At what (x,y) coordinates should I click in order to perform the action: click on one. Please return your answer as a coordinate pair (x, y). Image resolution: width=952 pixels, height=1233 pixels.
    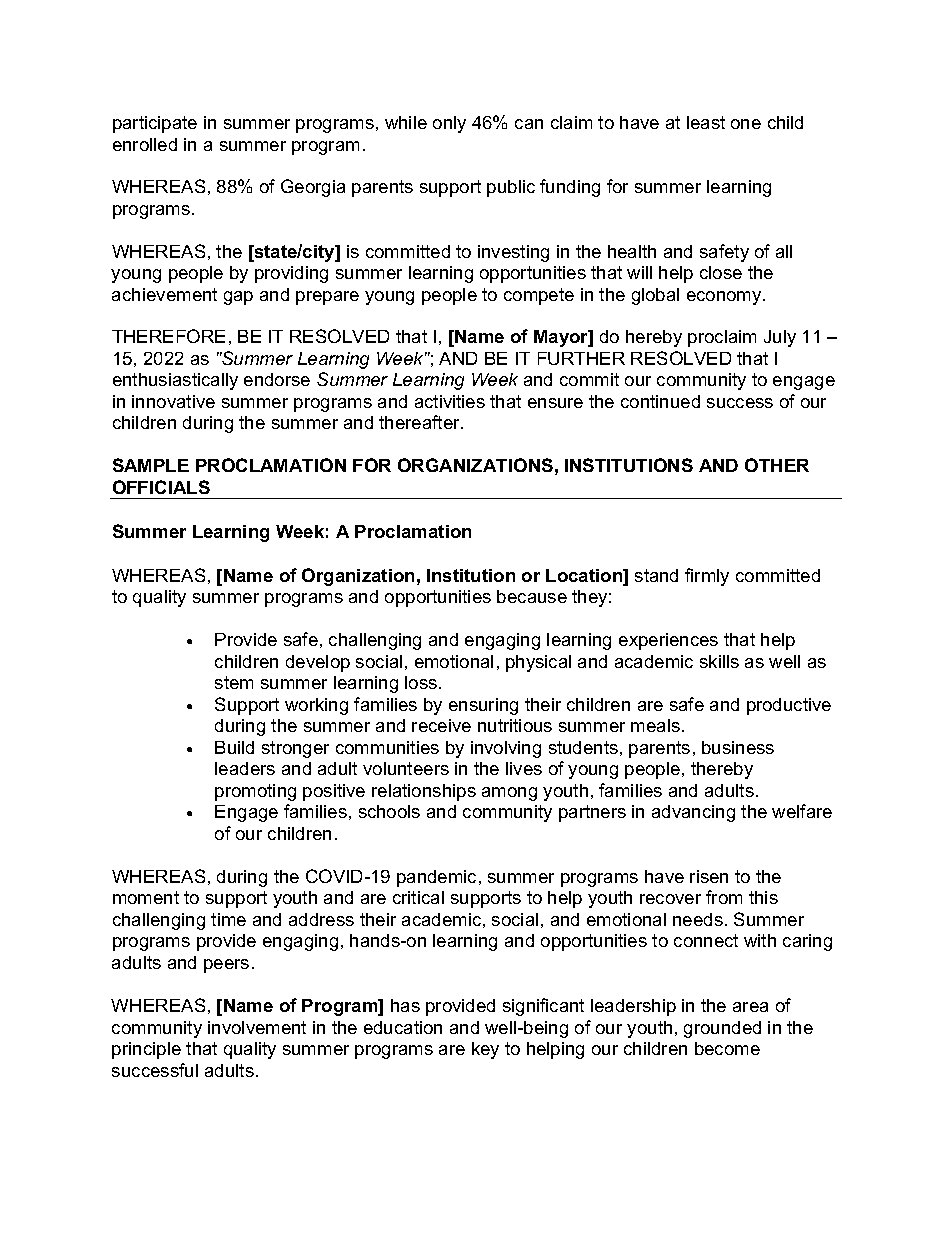
    Looking at the image, I should click on (746, 124).
